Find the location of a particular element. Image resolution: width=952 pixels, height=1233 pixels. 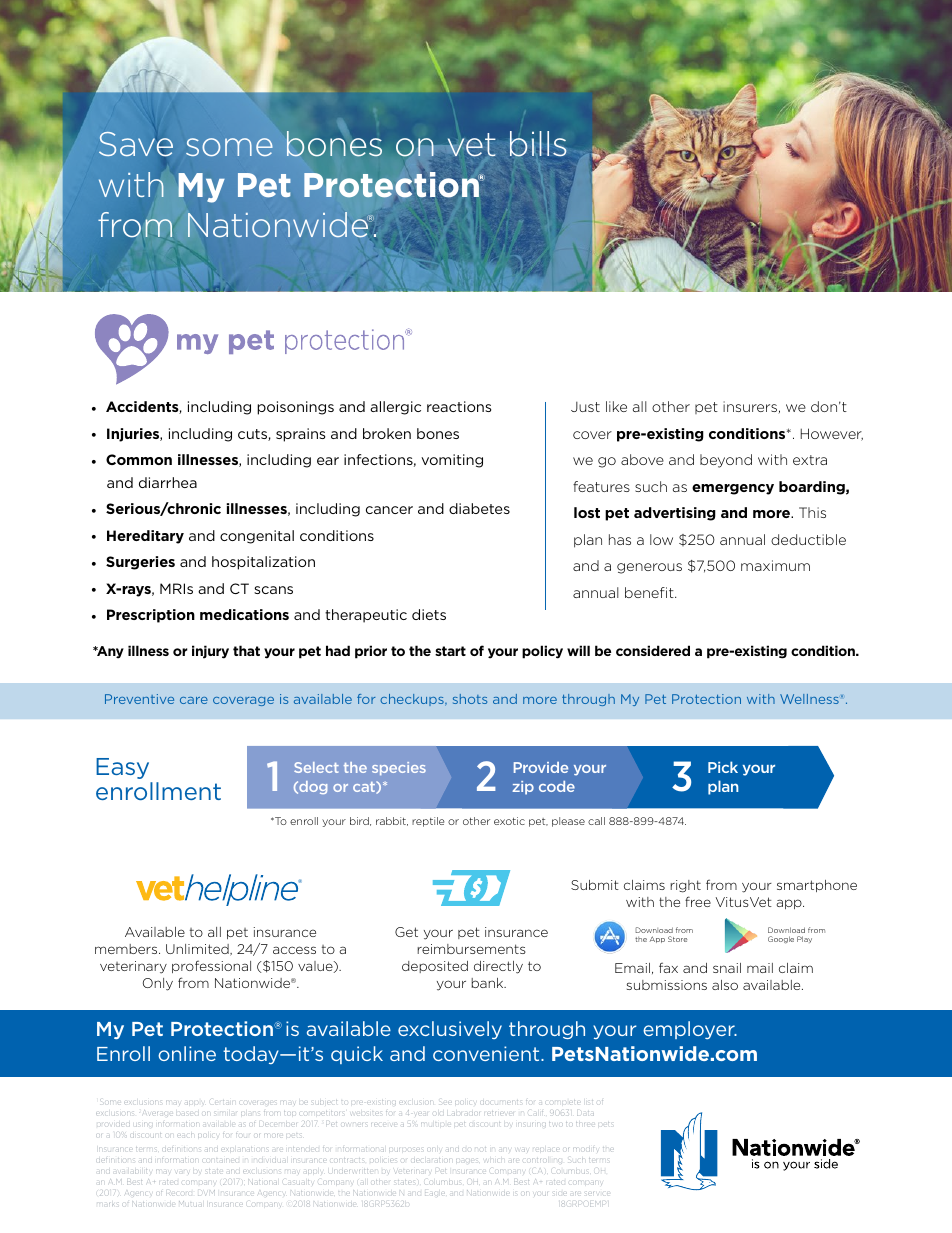

professional is located at coordinates (211, 966).
